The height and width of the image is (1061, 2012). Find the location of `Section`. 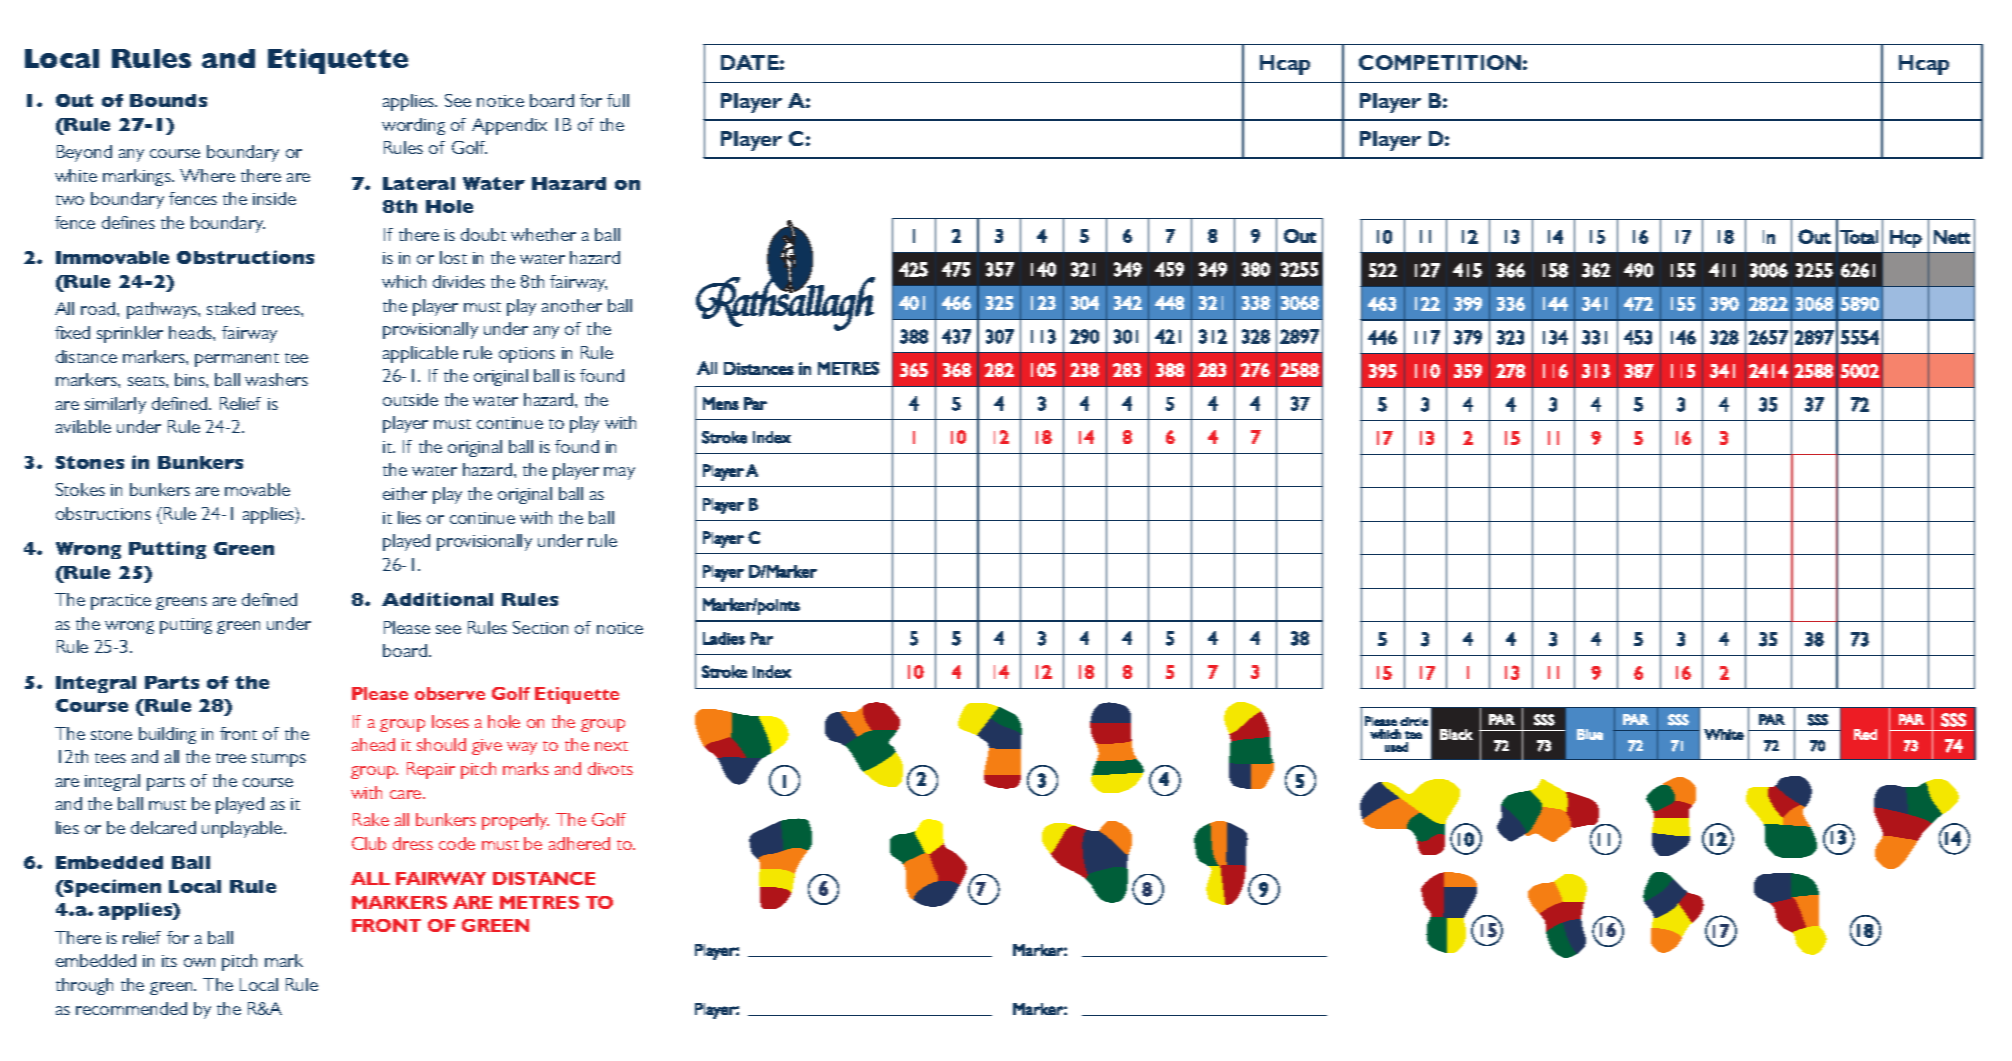

Section is located at coordinates (540, 627).
